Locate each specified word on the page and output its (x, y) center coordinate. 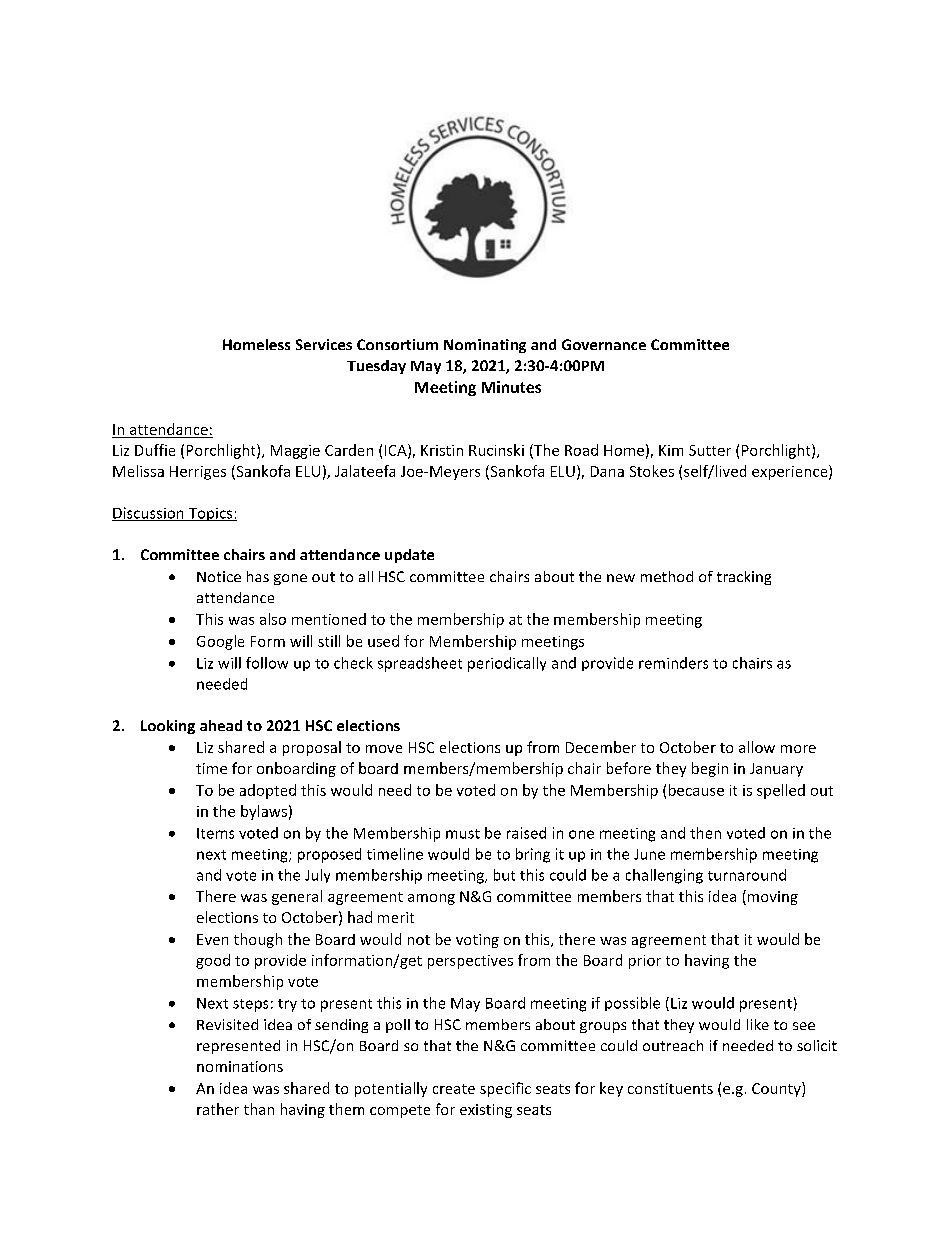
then (705, 833)
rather (218, 1109)
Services (324, 344)
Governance (604, 344)
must (463, 834)
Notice (219, 576)
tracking (744, 578)
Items (215, 833)
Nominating (485, 346)
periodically (507, 664)
